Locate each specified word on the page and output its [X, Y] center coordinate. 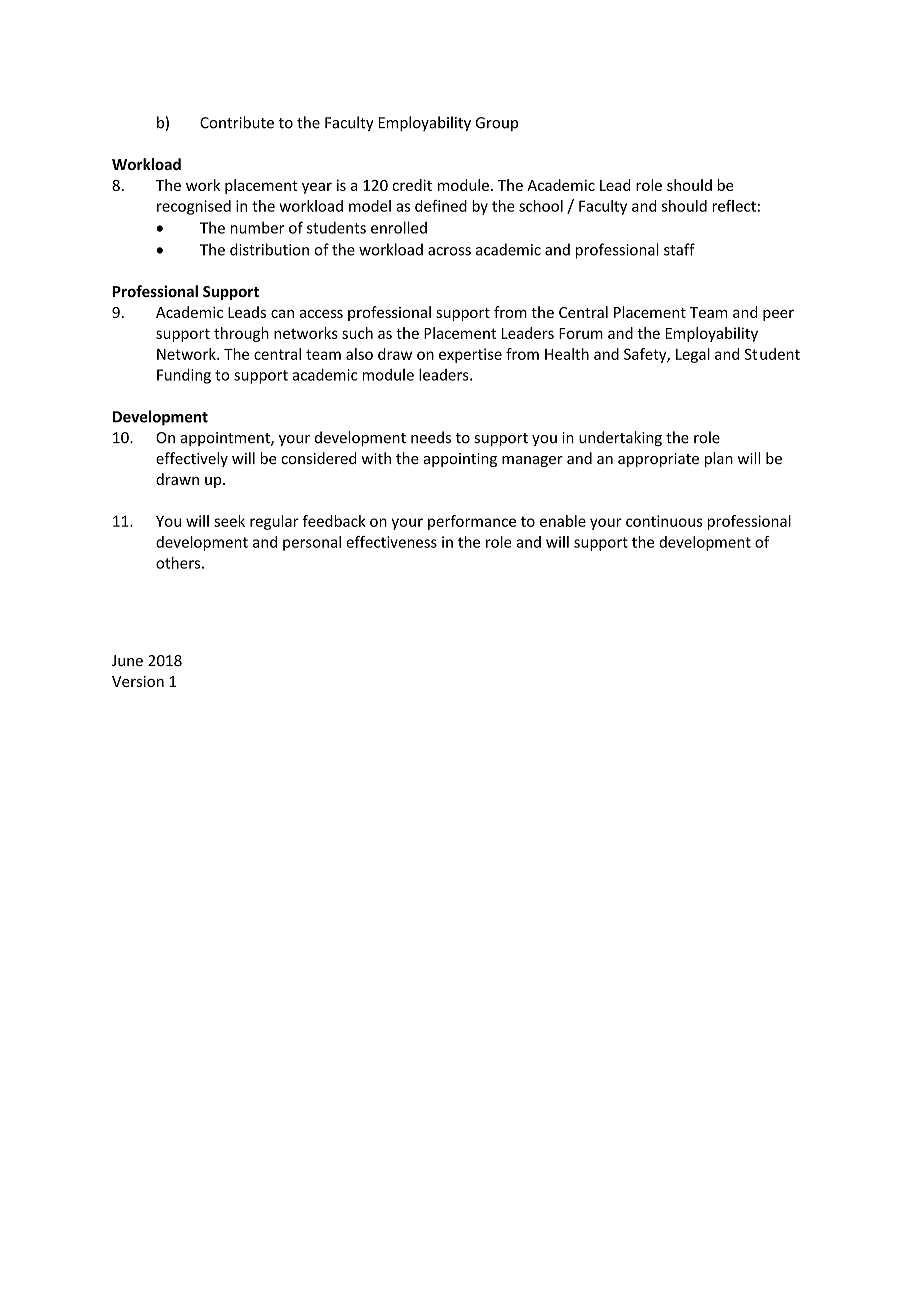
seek [229, 521]
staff [679, 249]
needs [431, 437]
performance [472, 522]
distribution [269, 249]
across [449, 251]
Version [138, 681]
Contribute [237, 122]
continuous [664, 521]
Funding [184, 376]
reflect [734, 206]
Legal [693, 355]
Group [497, 124]
